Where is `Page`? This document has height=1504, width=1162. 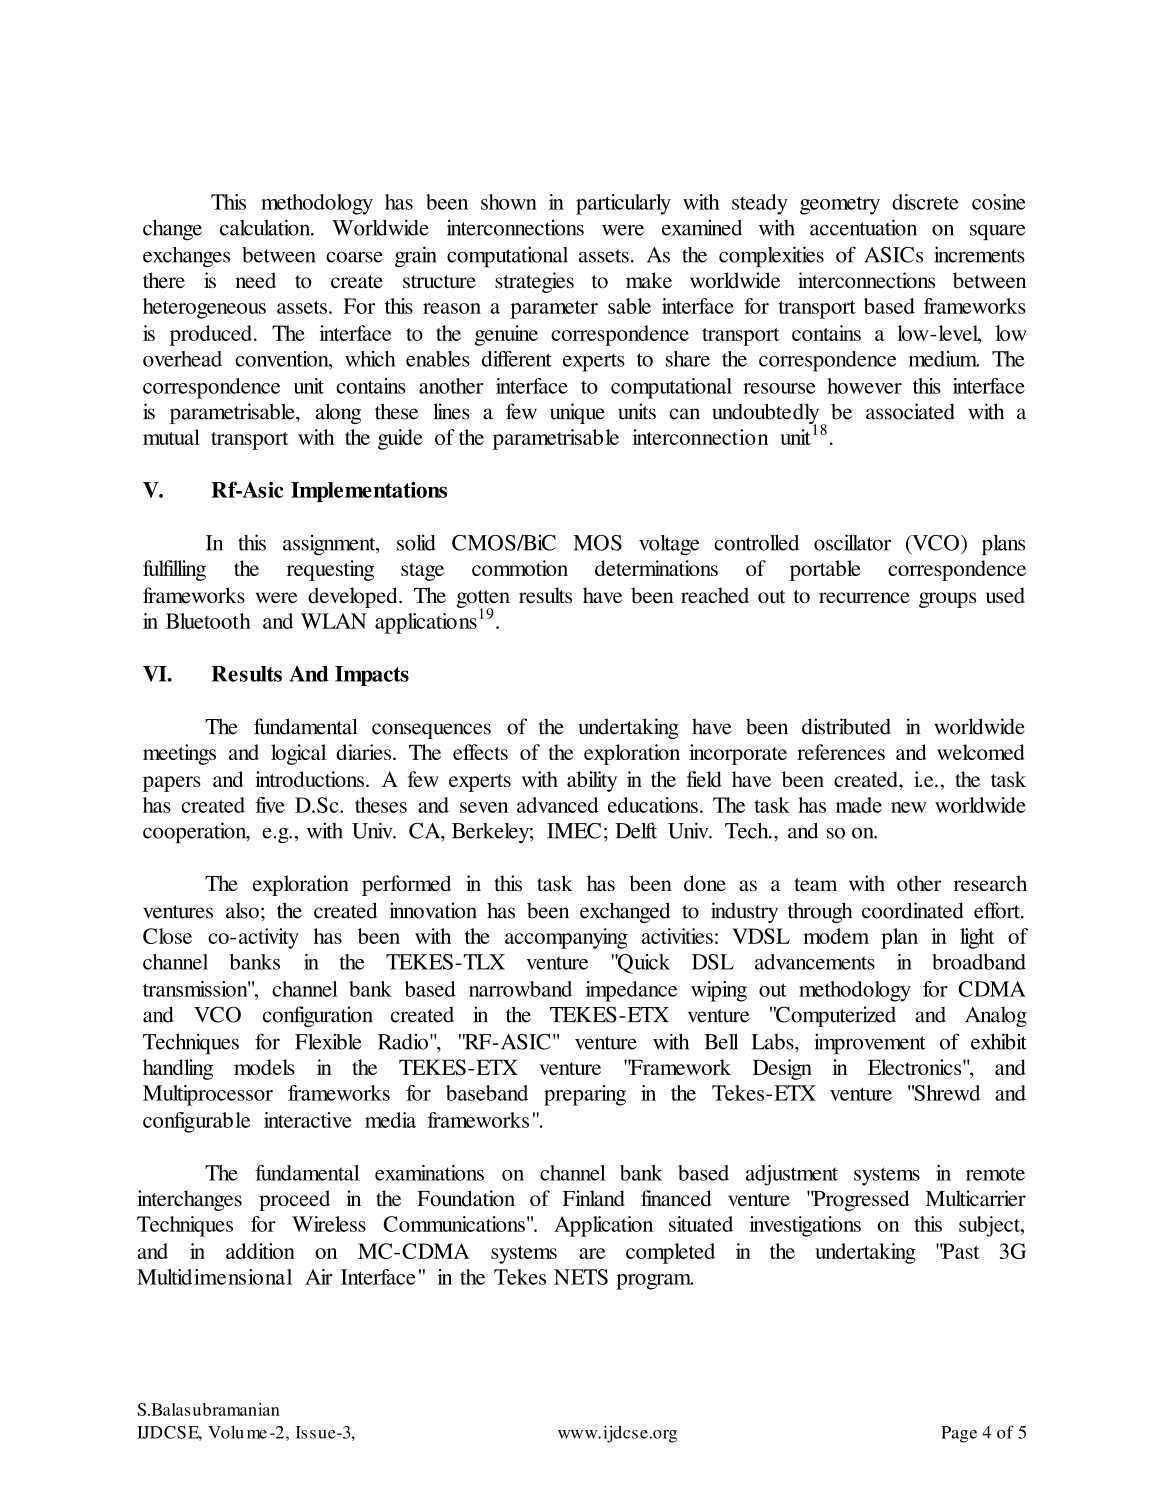
Page is located at coordinates (959, 1434).
